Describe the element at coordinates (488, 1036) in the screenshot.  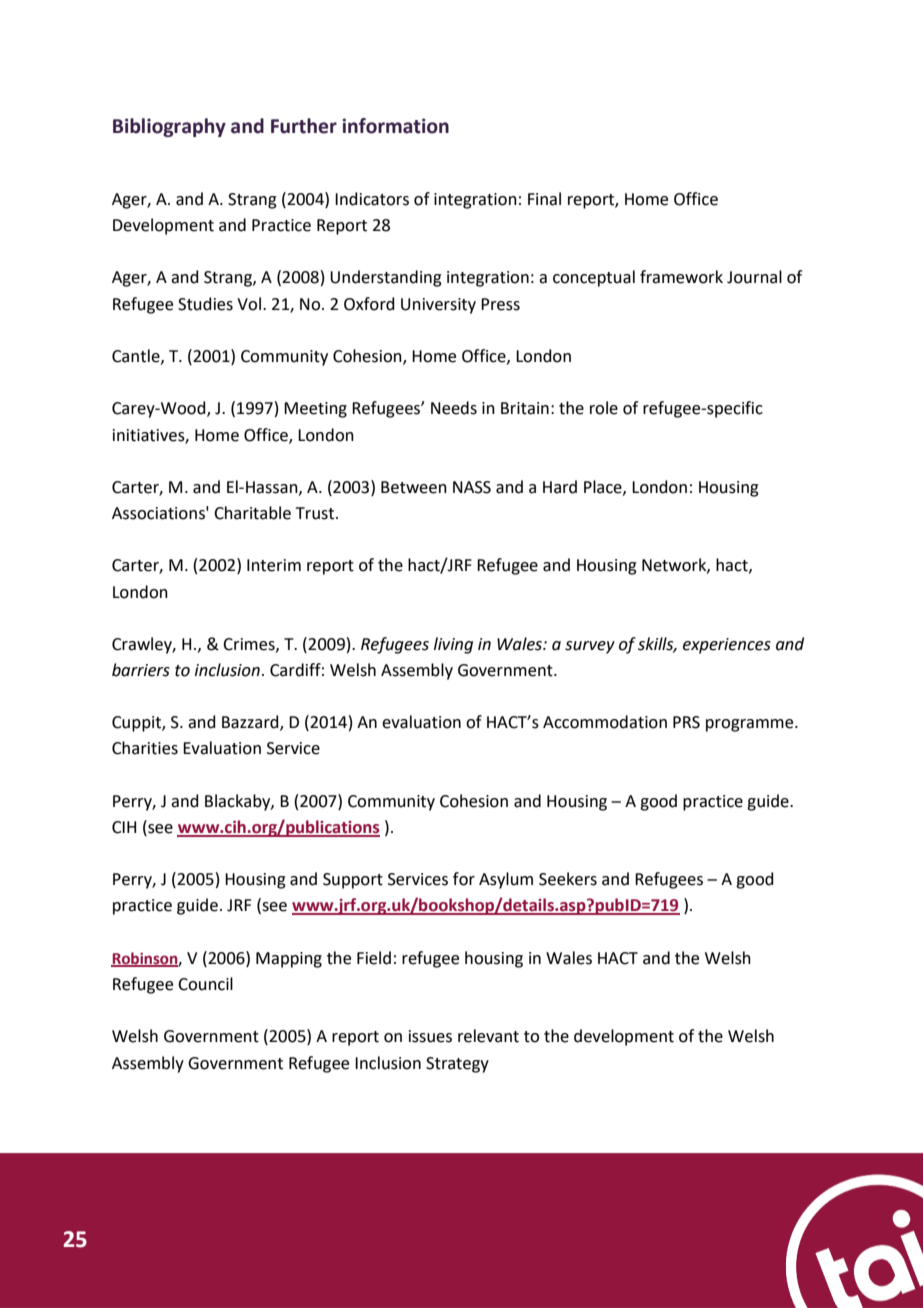
I see `relevant` at that location.
